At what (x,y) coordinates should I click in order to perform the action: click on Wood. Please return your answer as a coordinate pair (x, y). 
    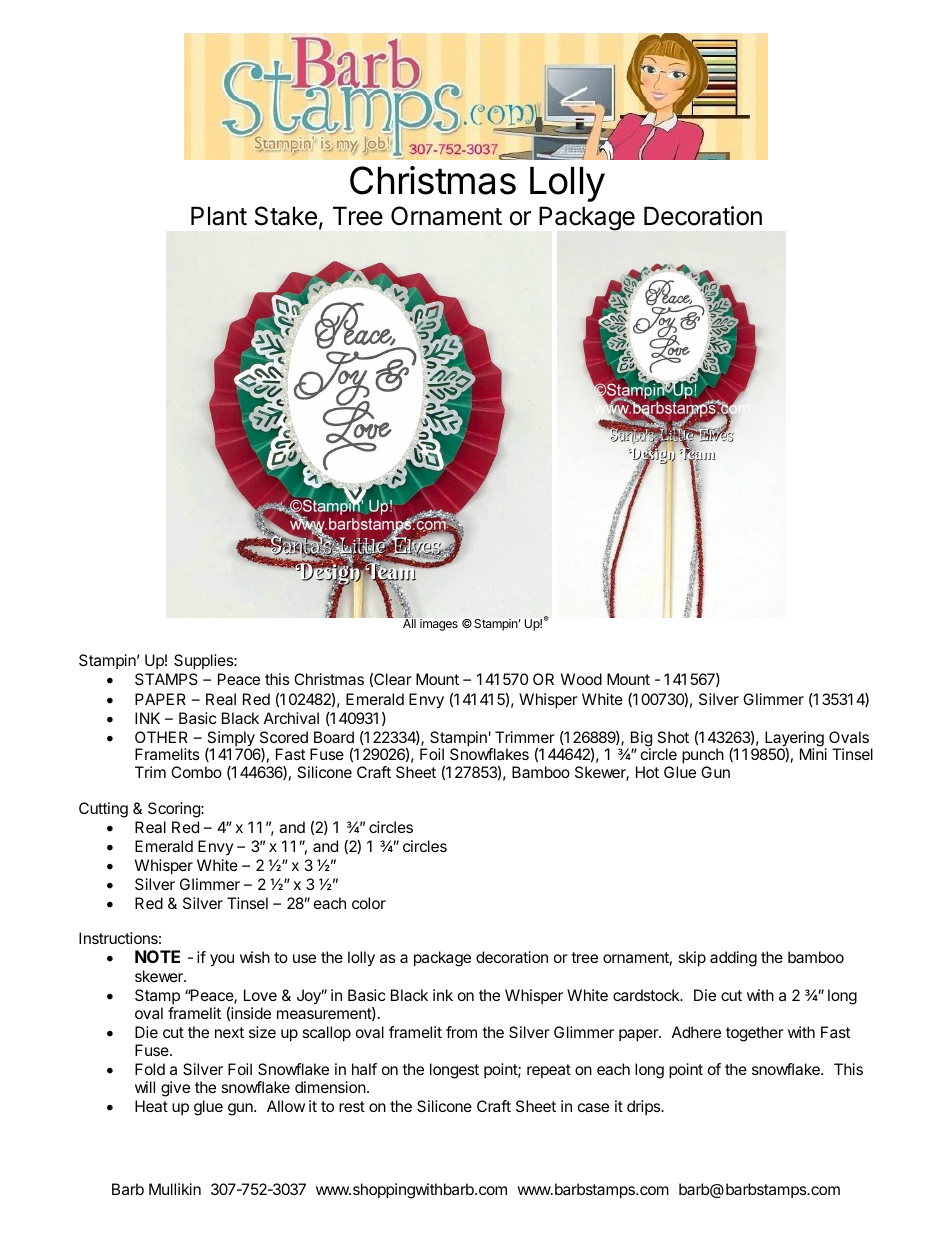
    Looking at the image, I should click on (581, 679).
